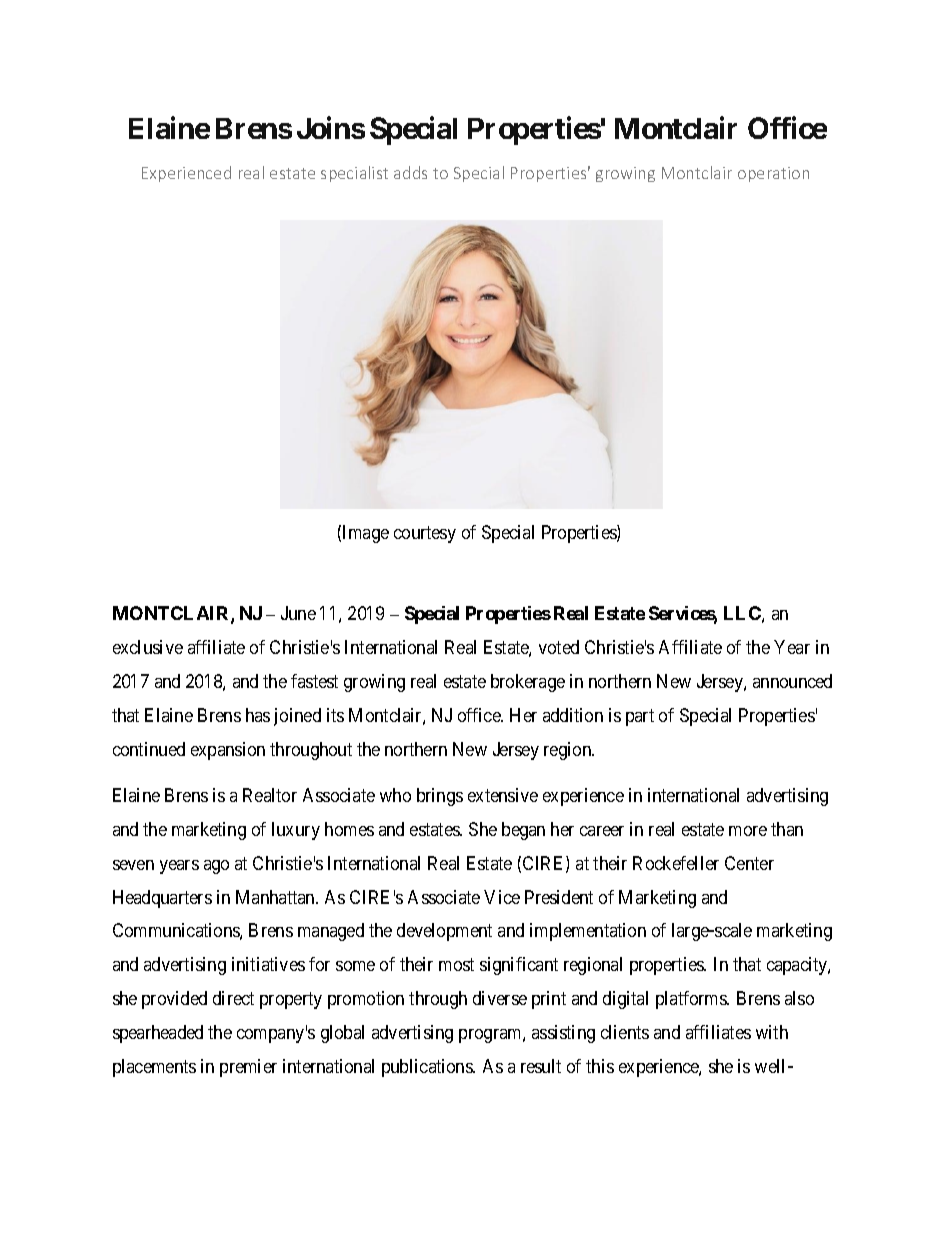  Describe the element at coordinates (428, 1068) in the image. I see `publications` at that location.
